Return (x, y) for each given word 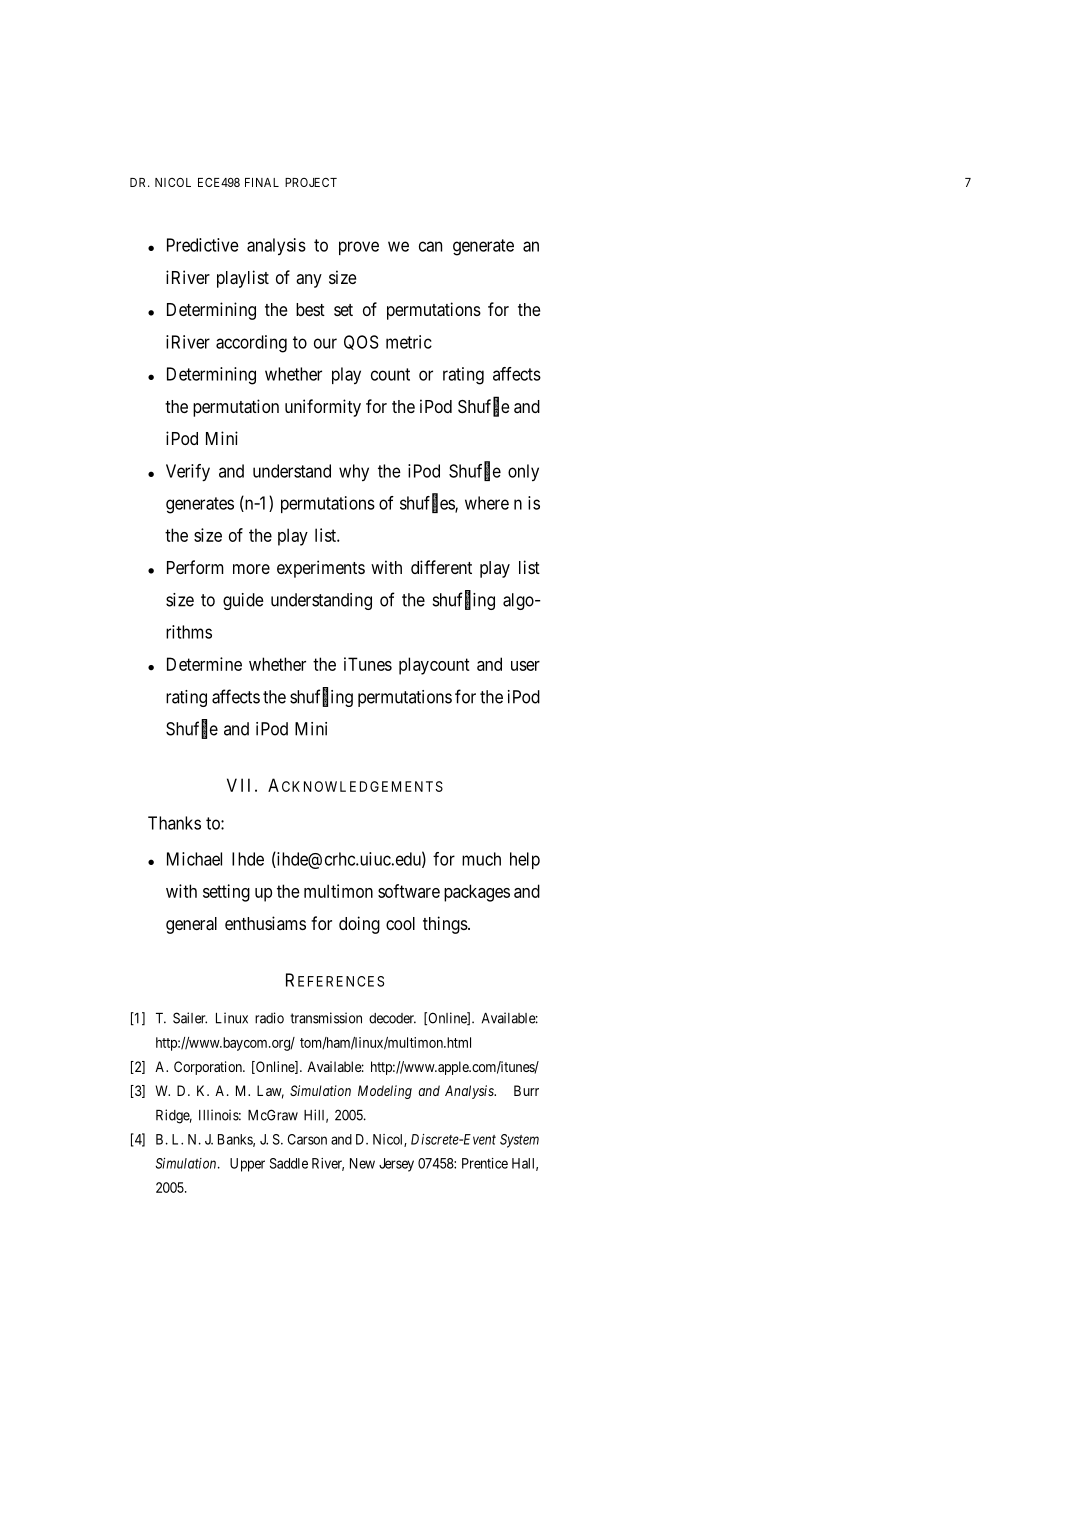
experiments (321, 569)
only (523, 472)
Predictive (203, 245)
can (430, 246)
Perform (195, 567)
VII (238, 785)
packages (477, 893)
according (251, 344)
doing (359, 925)
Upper (247, 1165)
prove (359, 248)
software (409, 891)
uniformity (323, 408)
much (481, 859)
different (441, 567)
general (191, 925)
